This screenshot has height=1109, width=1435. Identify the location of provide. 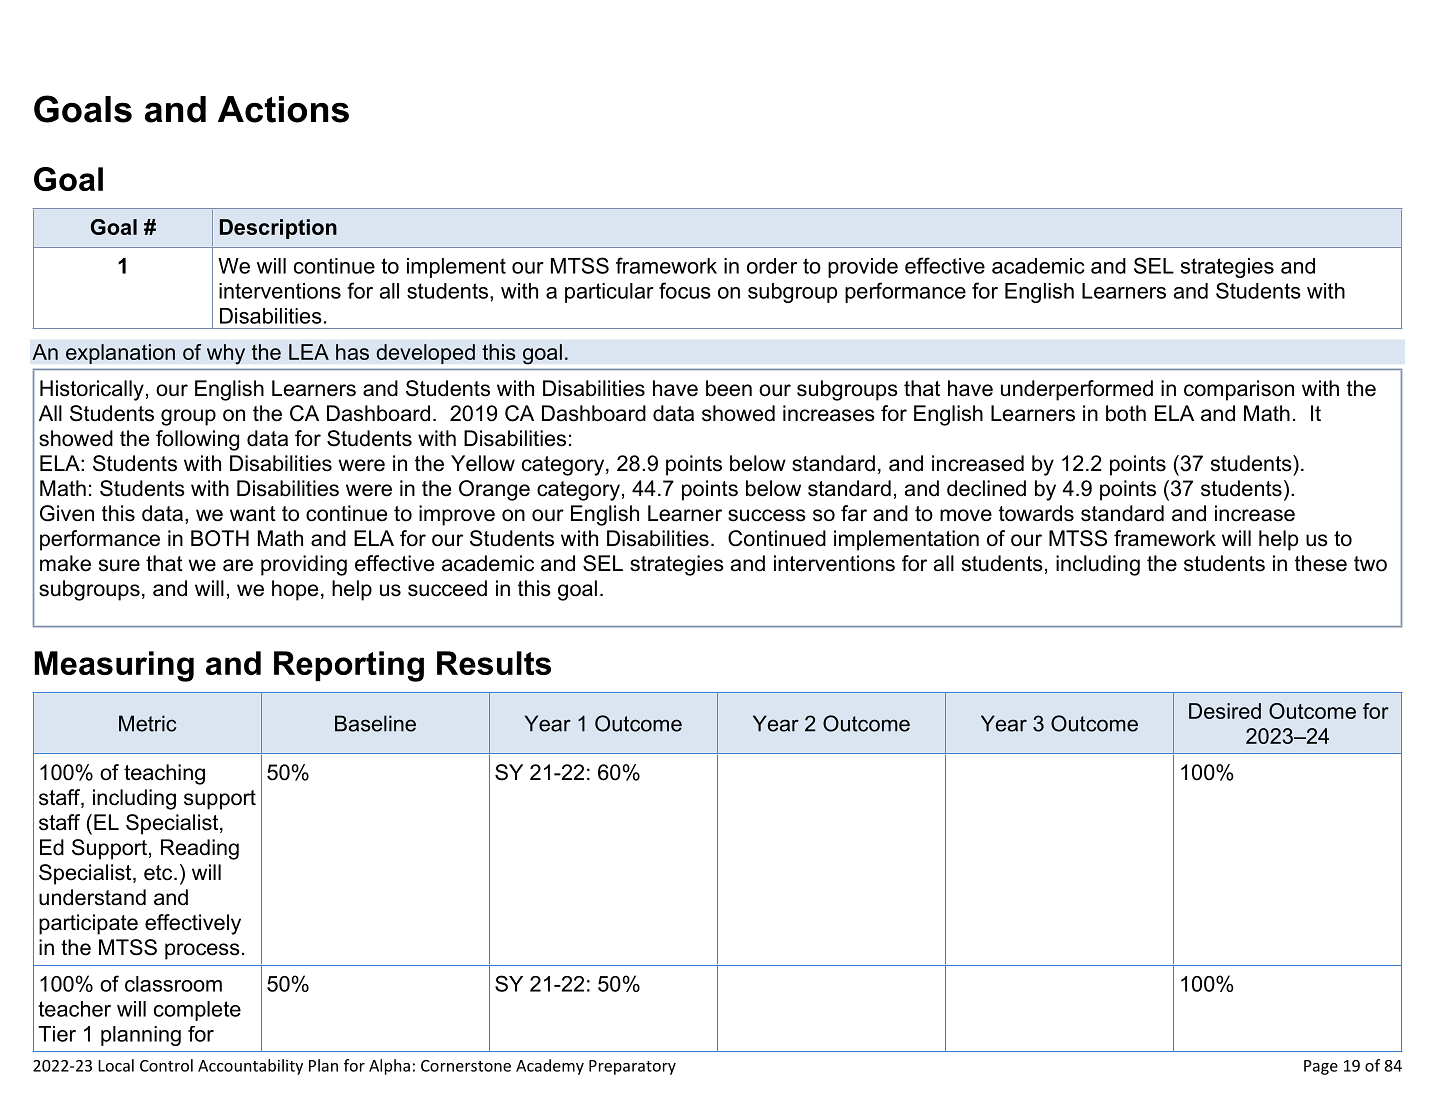
(863, 268).
